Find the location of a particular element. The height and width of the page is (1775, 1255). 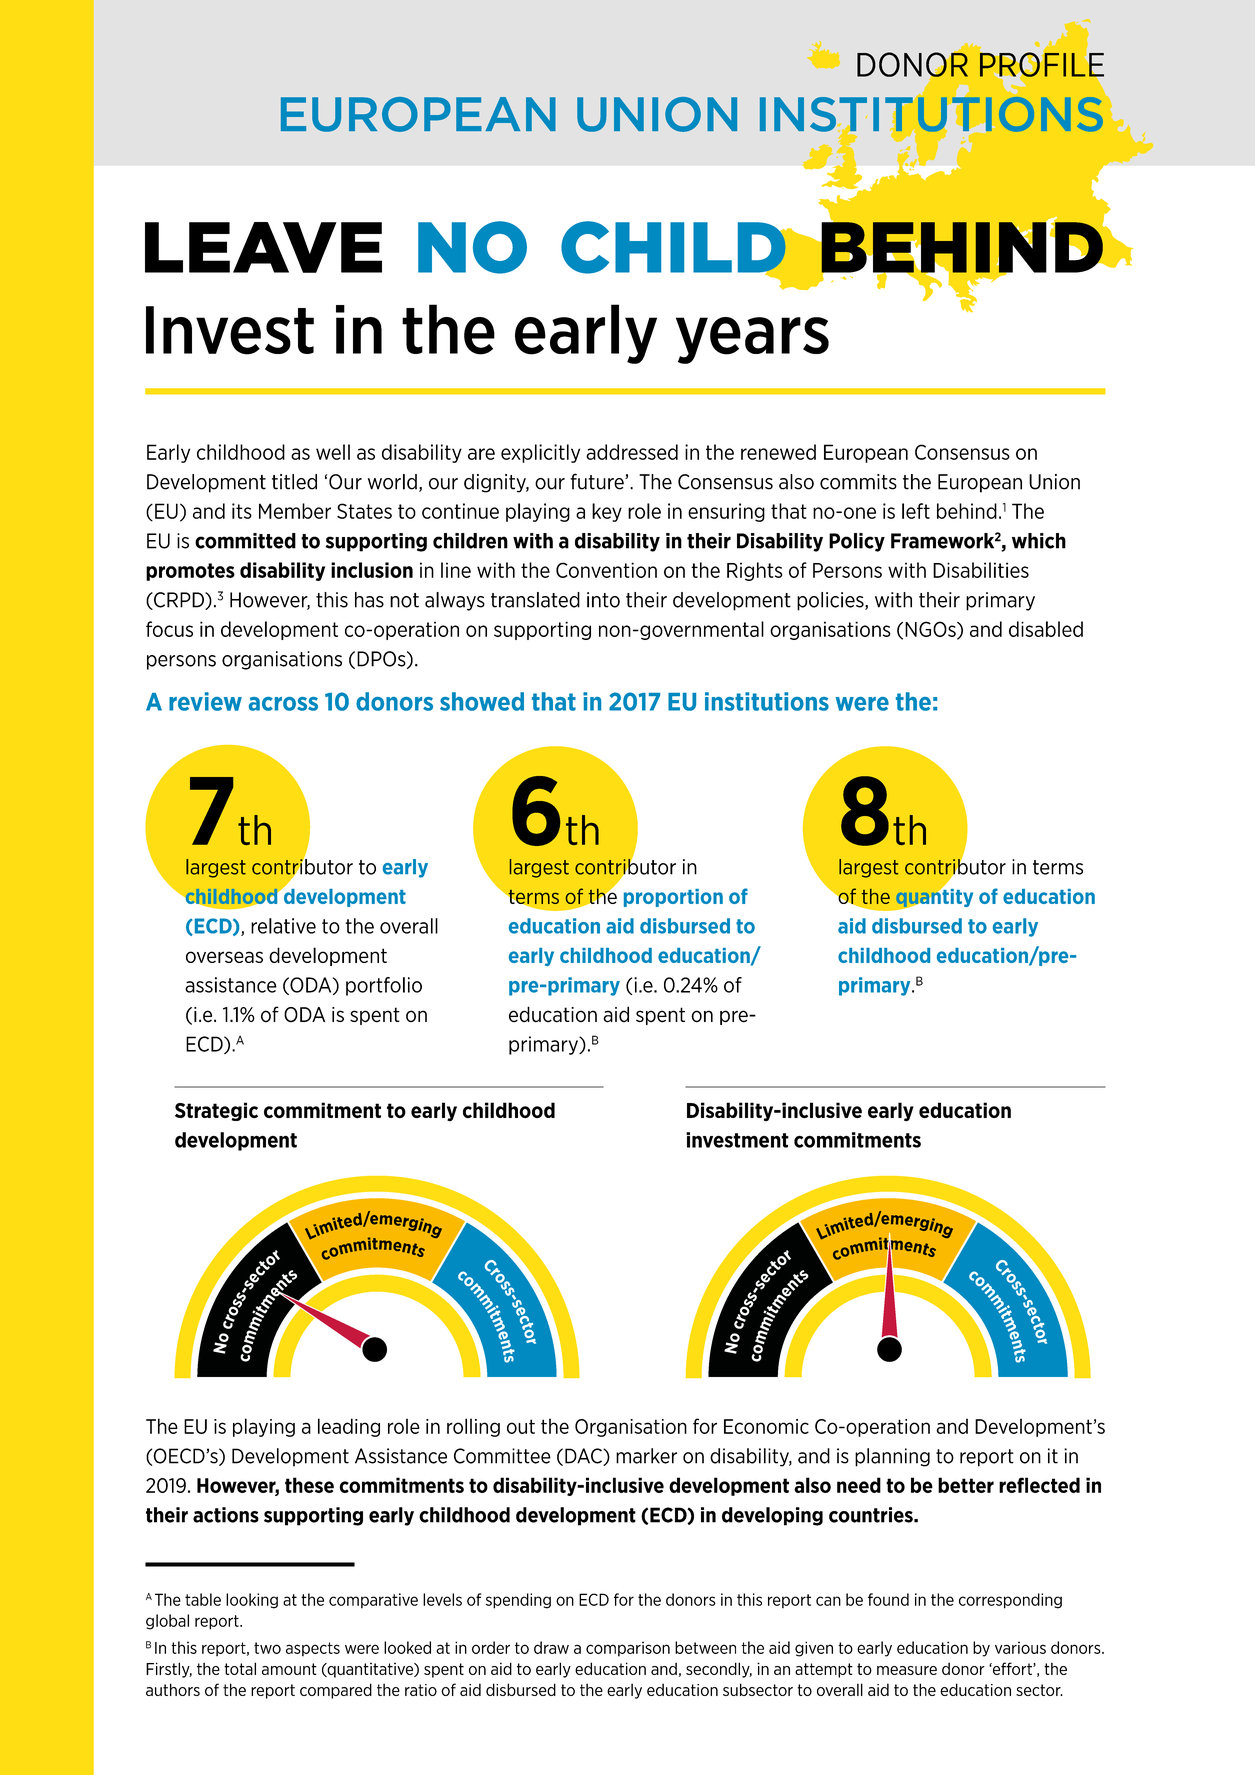

DAC is located at coordinates (584, 1457).
